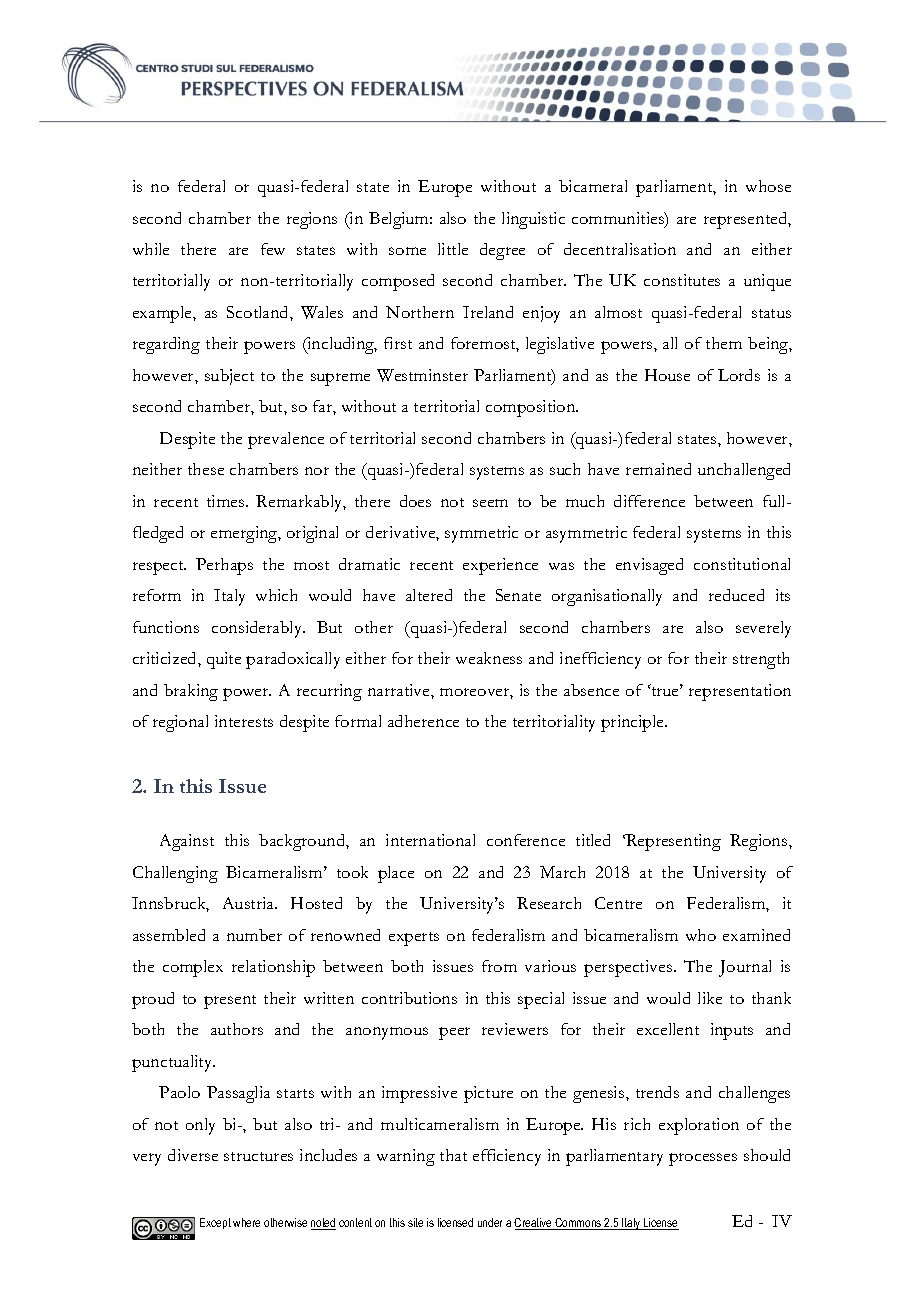 This screenshot has height=1309, width=924. Describe the element at coordinates (744, 471) in the screenshot. I see `unchallenged` at that location.
